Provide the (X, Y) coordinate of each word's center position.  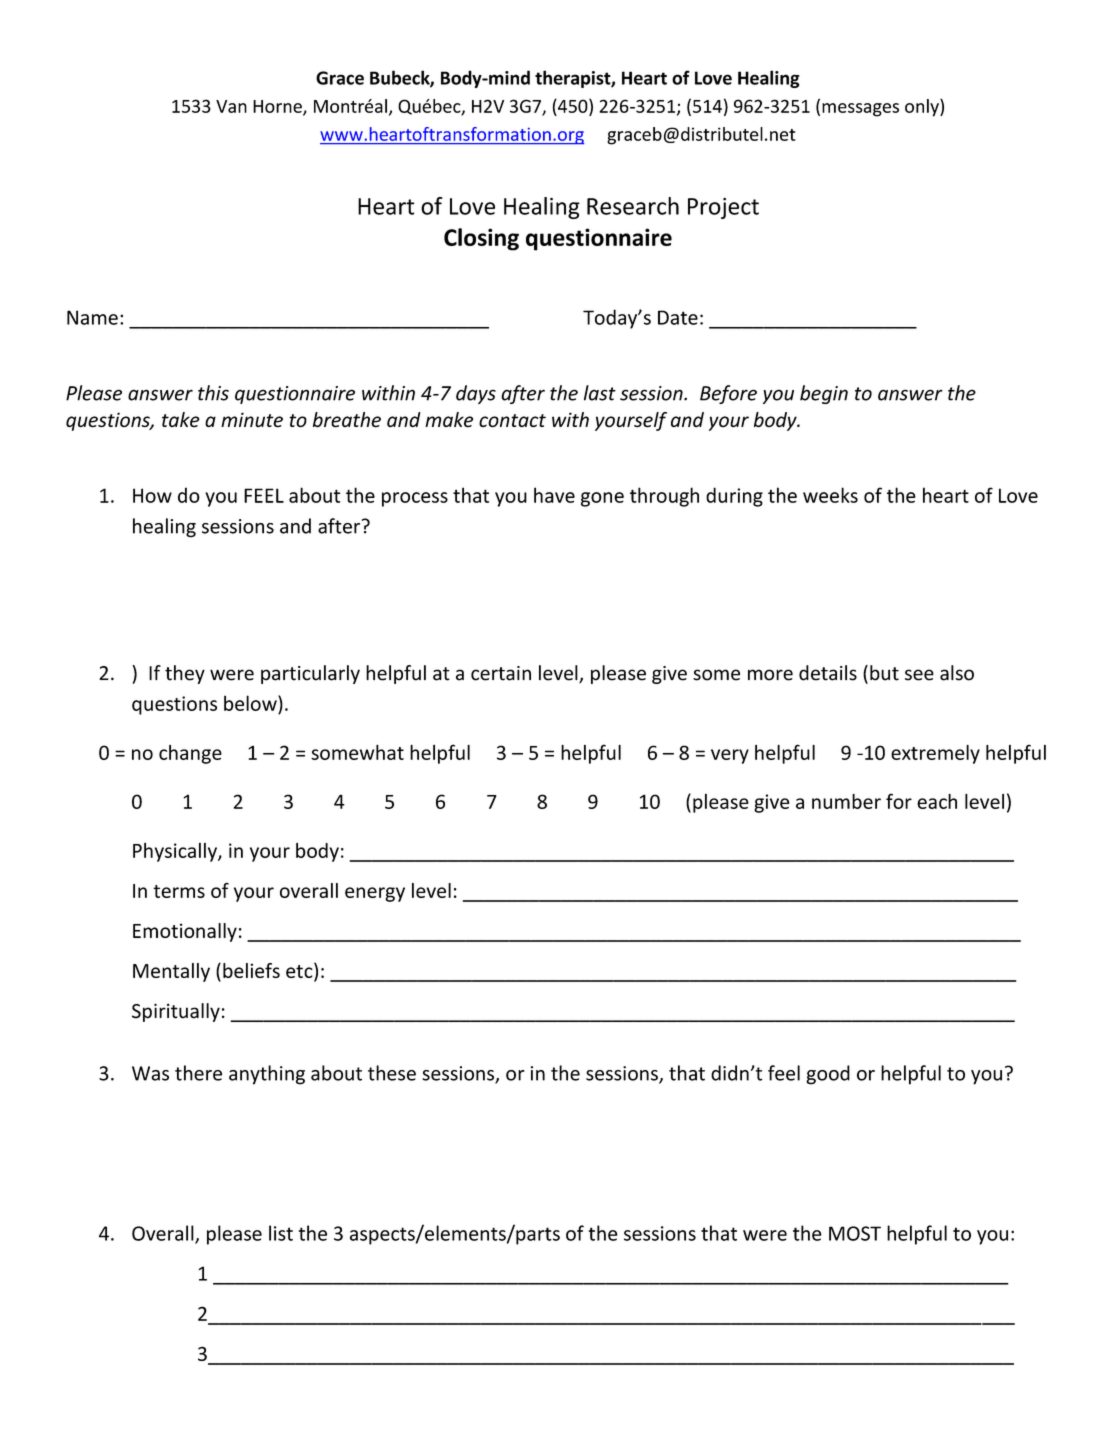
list (281, 1233)
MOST (855, 1233)
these (392, 1073)
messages (860, 110)
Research (633, 206)
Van (231, 106)
